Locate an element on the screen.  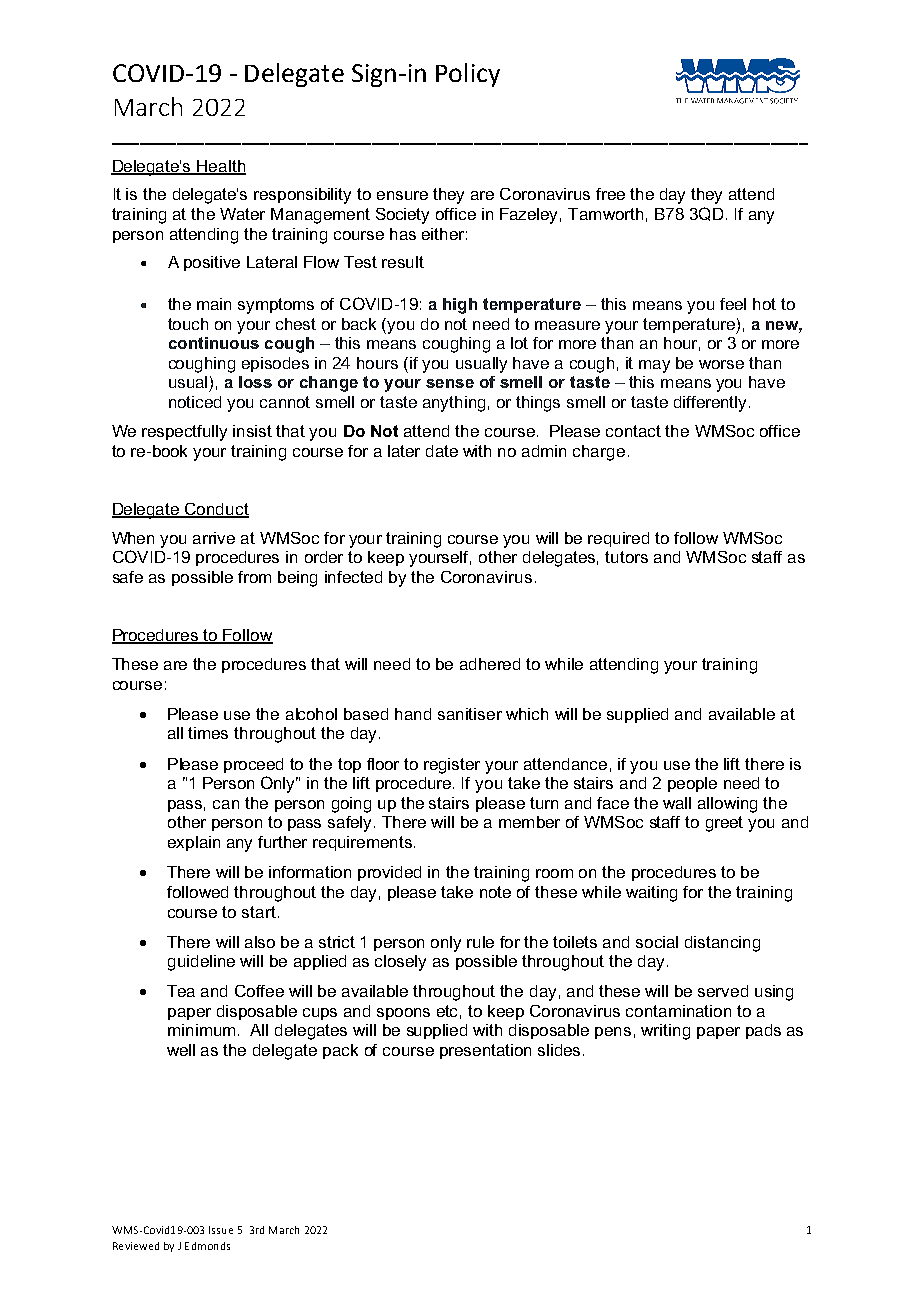
free is located at coordinates (610, 194).
